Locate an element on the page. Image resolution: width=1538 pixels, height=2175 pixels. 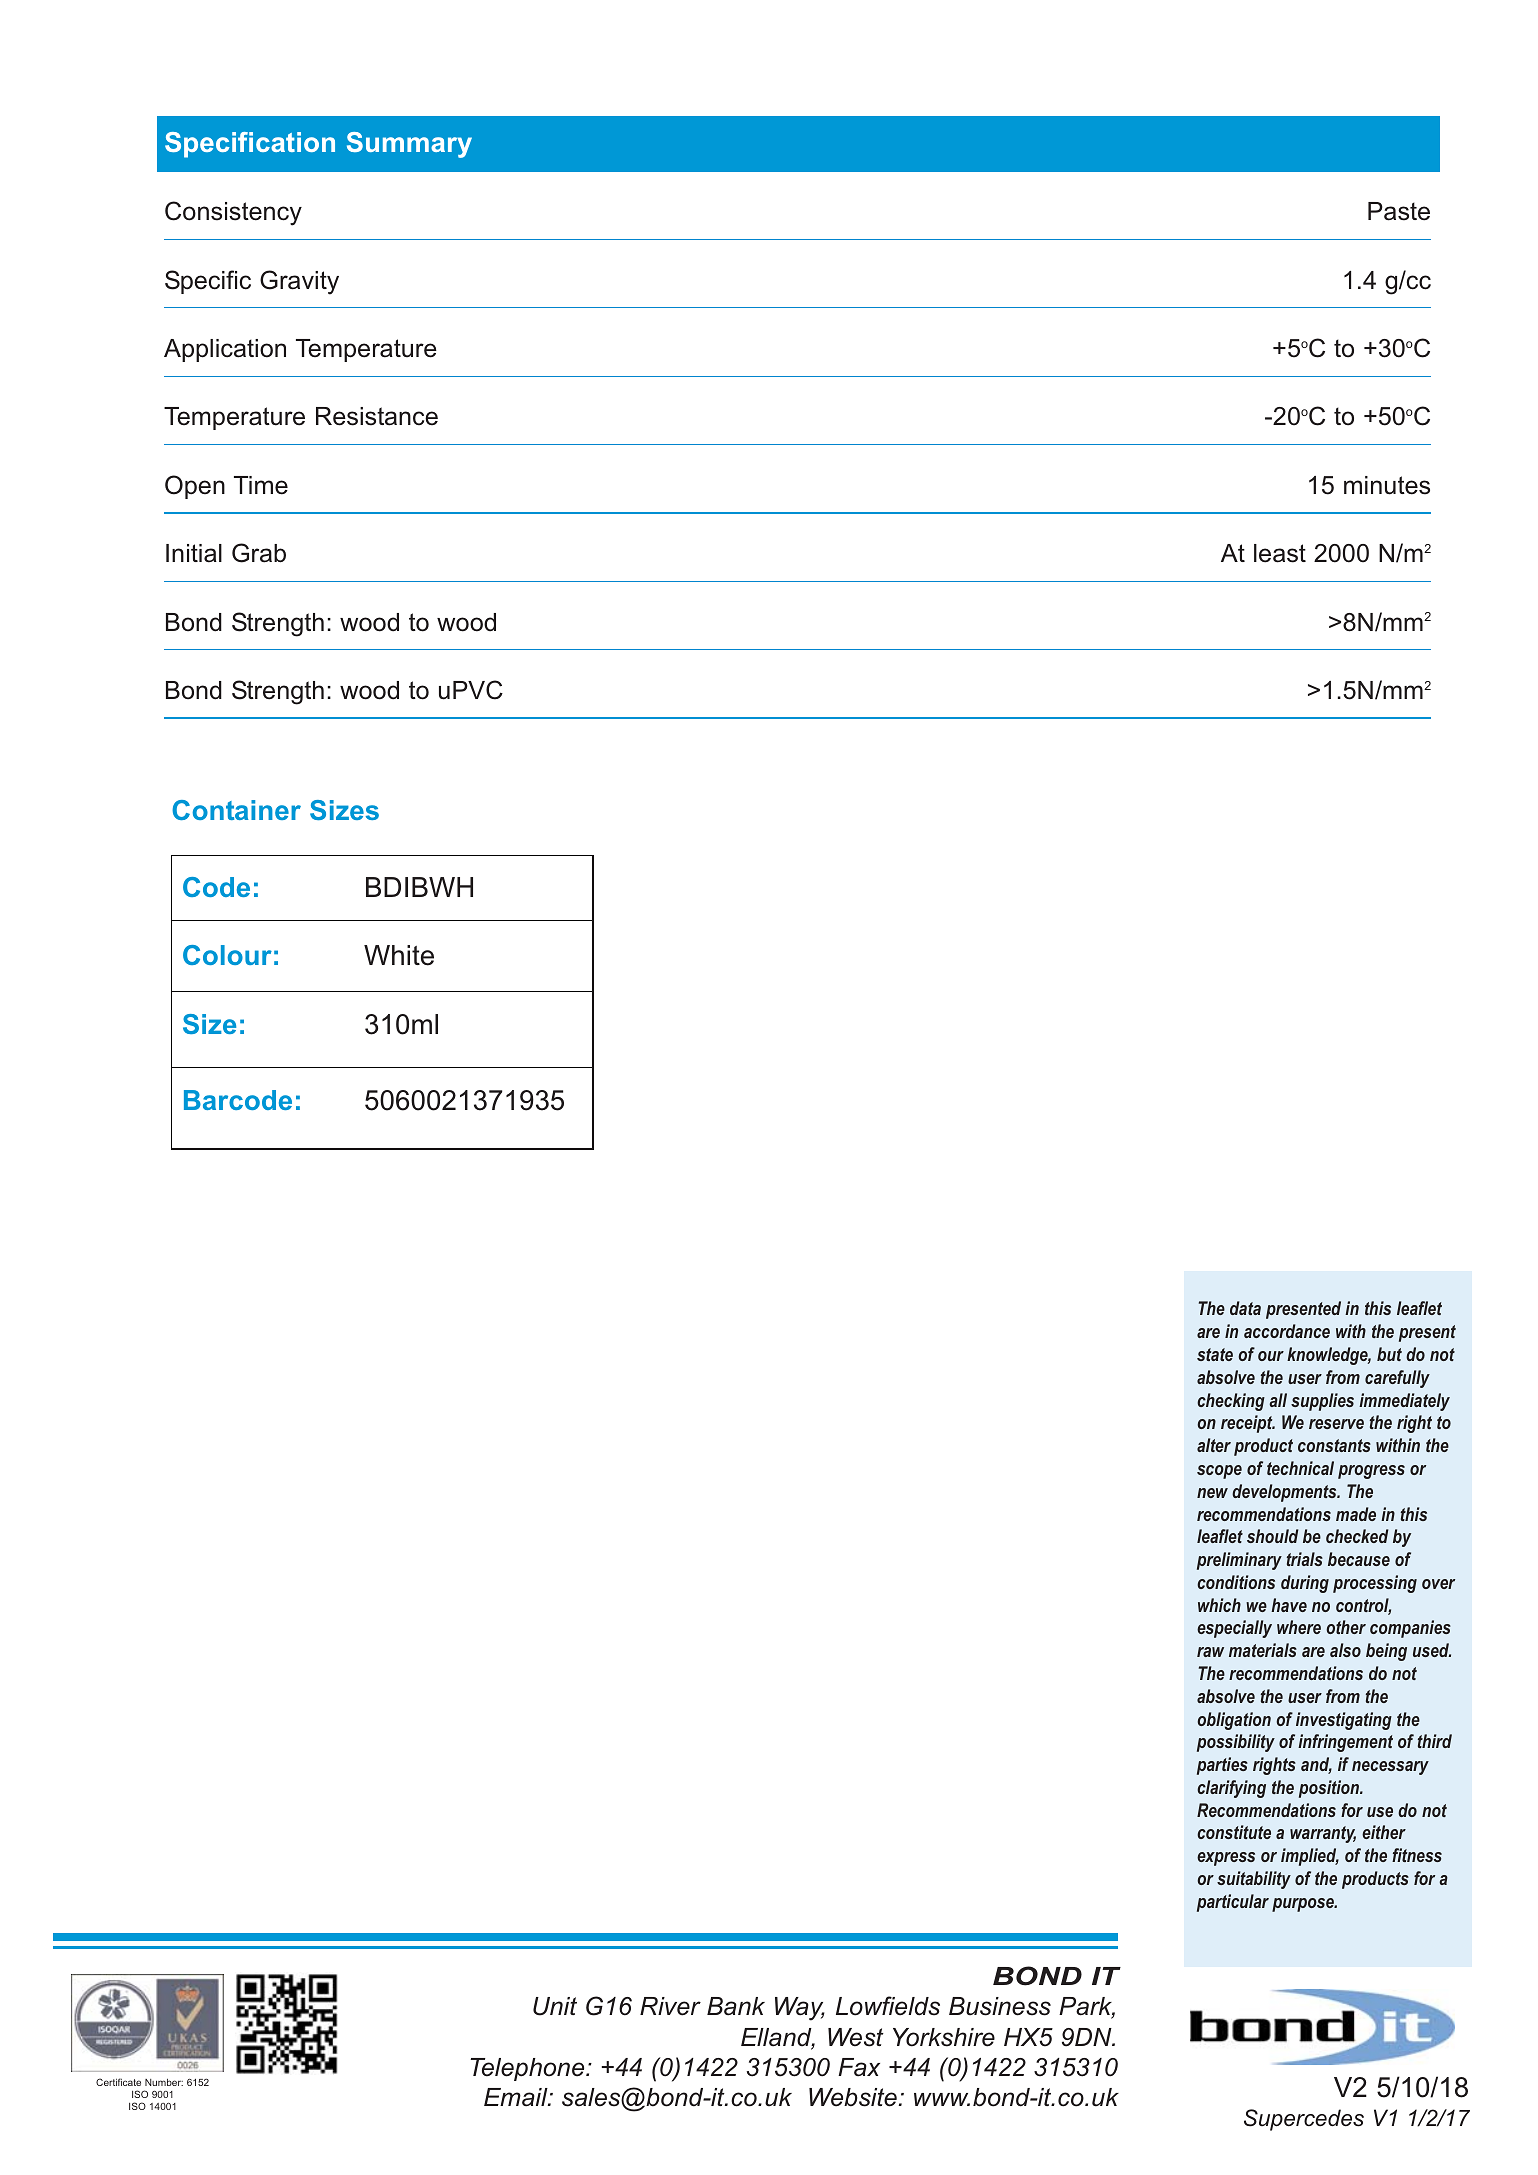
least is located at coordinates (1280, 553).
